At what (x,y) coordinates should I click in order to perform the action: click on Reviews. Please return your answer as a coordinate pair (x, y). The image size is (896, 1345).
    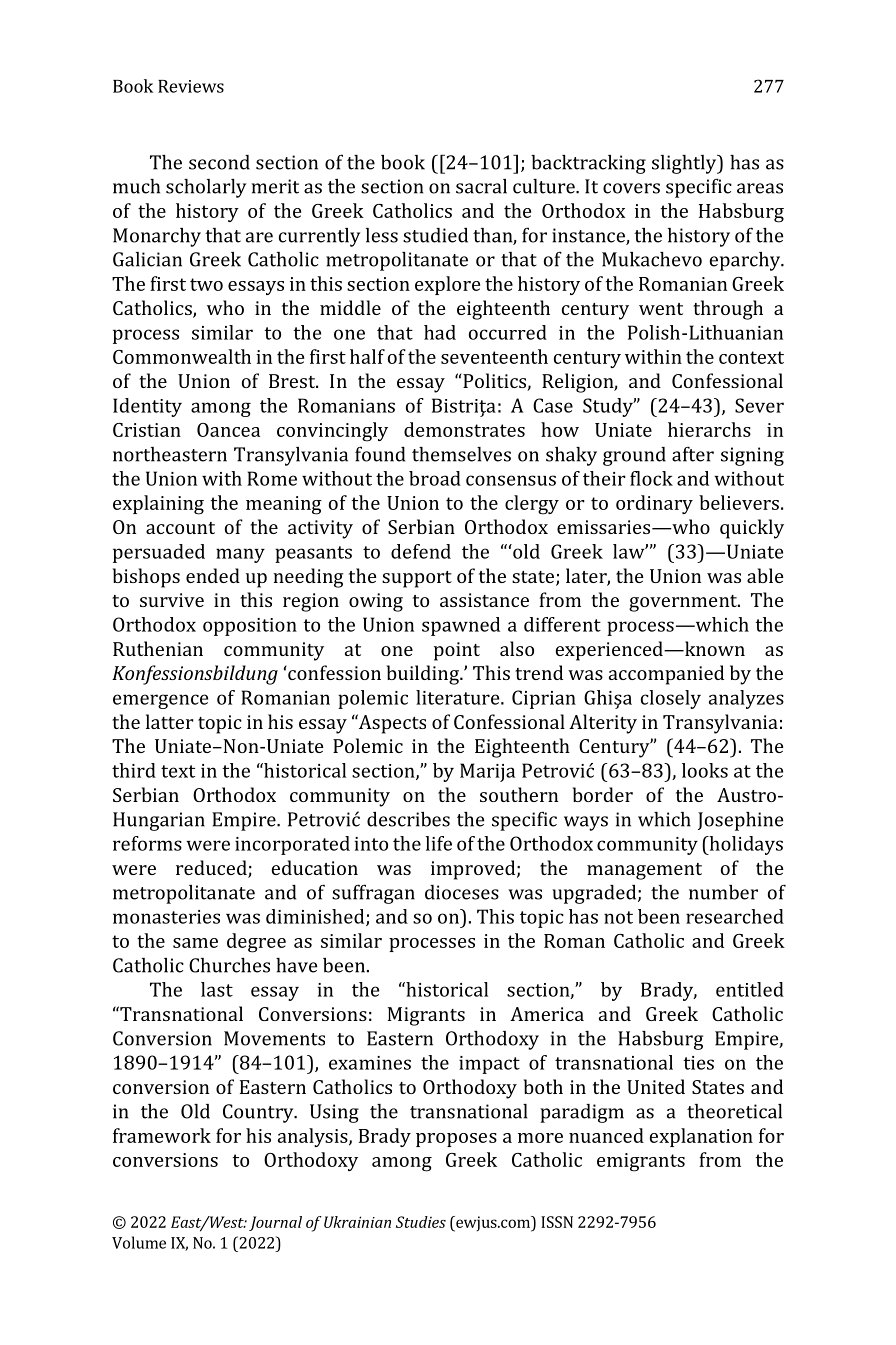
    Looking at the image, I should click on (191, 86).
